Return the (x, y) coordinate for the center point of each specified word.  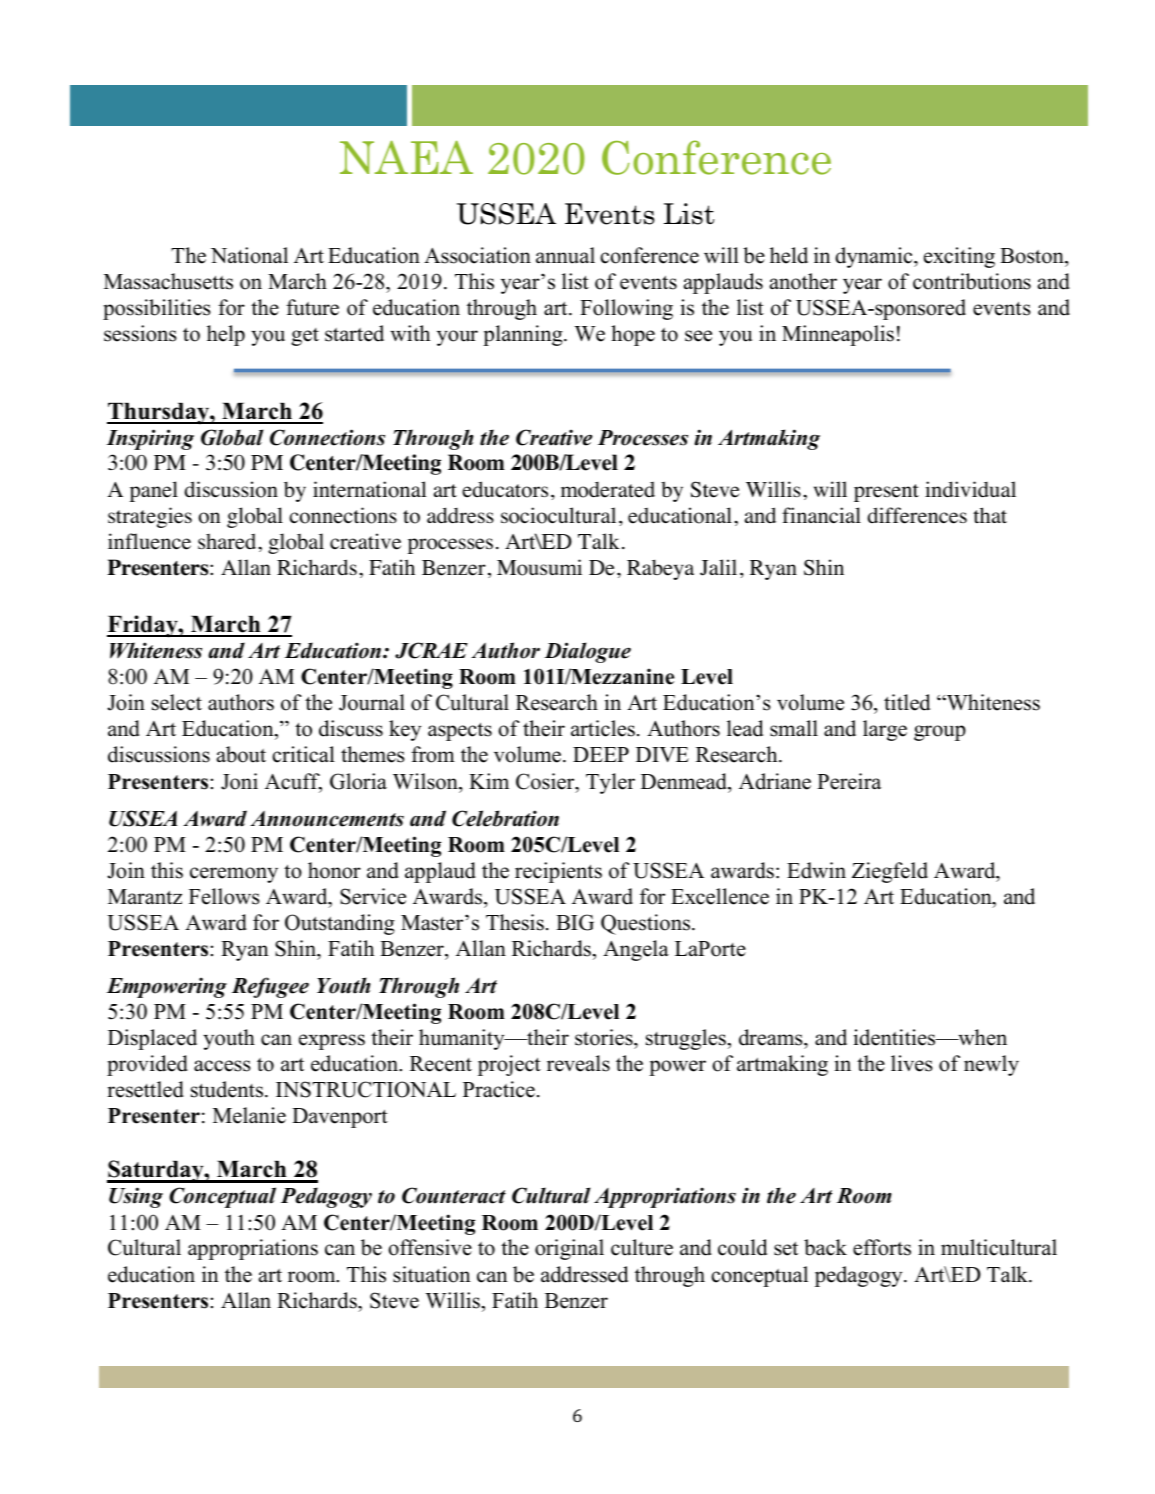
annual (565, 255)
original (569, 1249)
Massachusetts (168, 281)
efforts (882, 1247)
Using (136, 1197)
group (940, 733)
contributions (972, 281)
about (241, 754)
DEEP (601, 754)
